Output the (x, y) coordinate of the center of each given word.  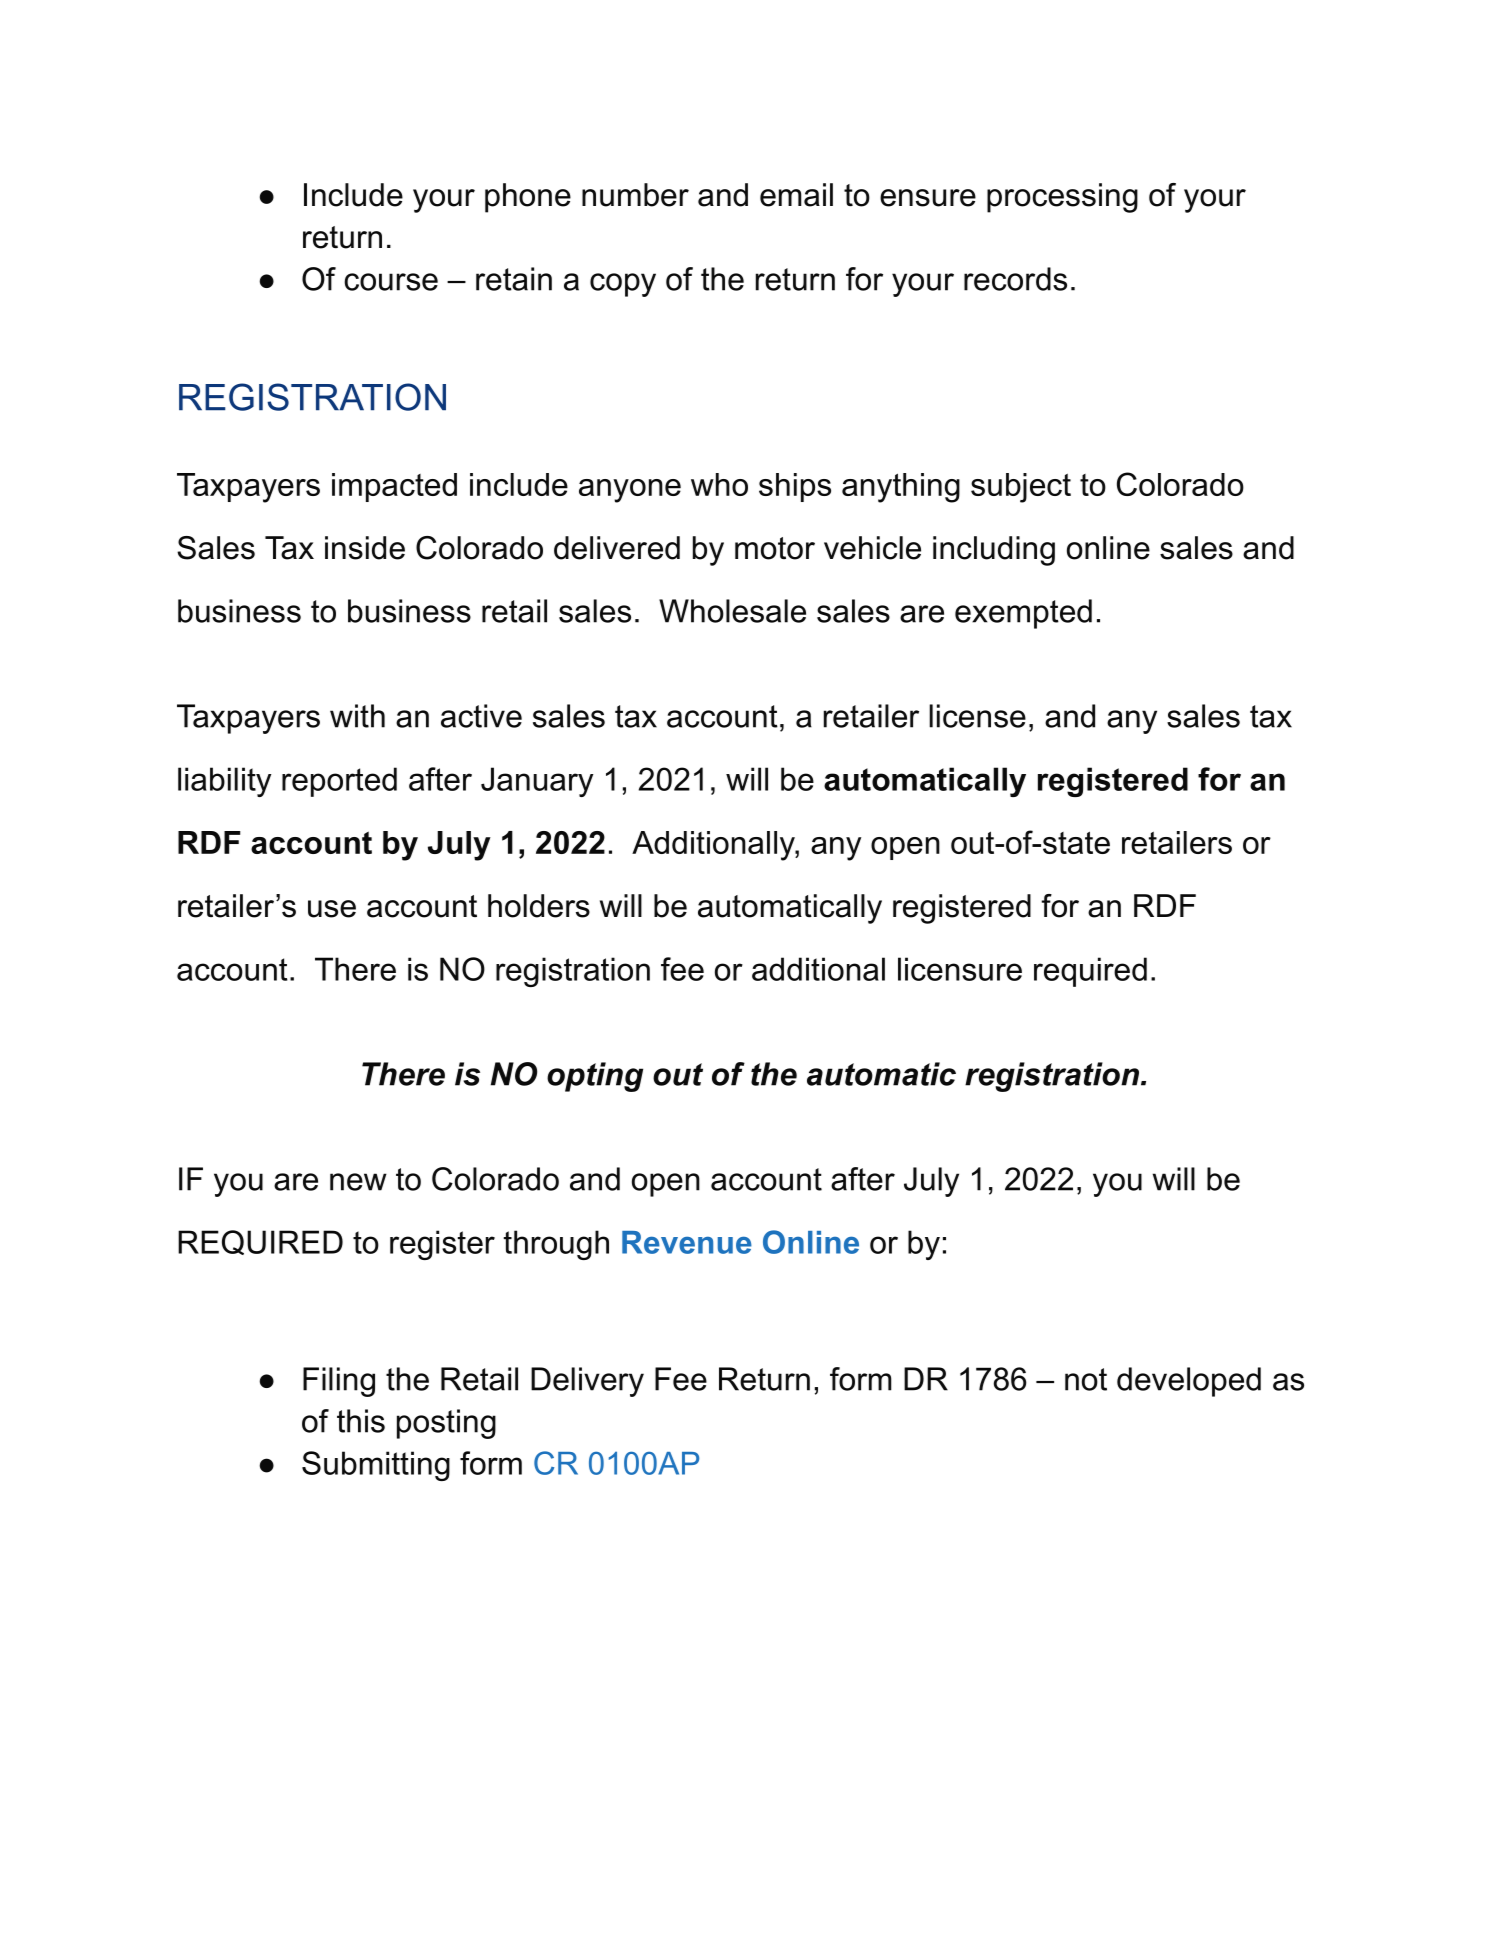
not (1086, 1379)
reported (339, 782)
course (391, 282)
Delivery (587, 1382)
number (635, 195)
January (537, 782)
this (361, 1421)
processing (1062, 198)
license (977, 716)
